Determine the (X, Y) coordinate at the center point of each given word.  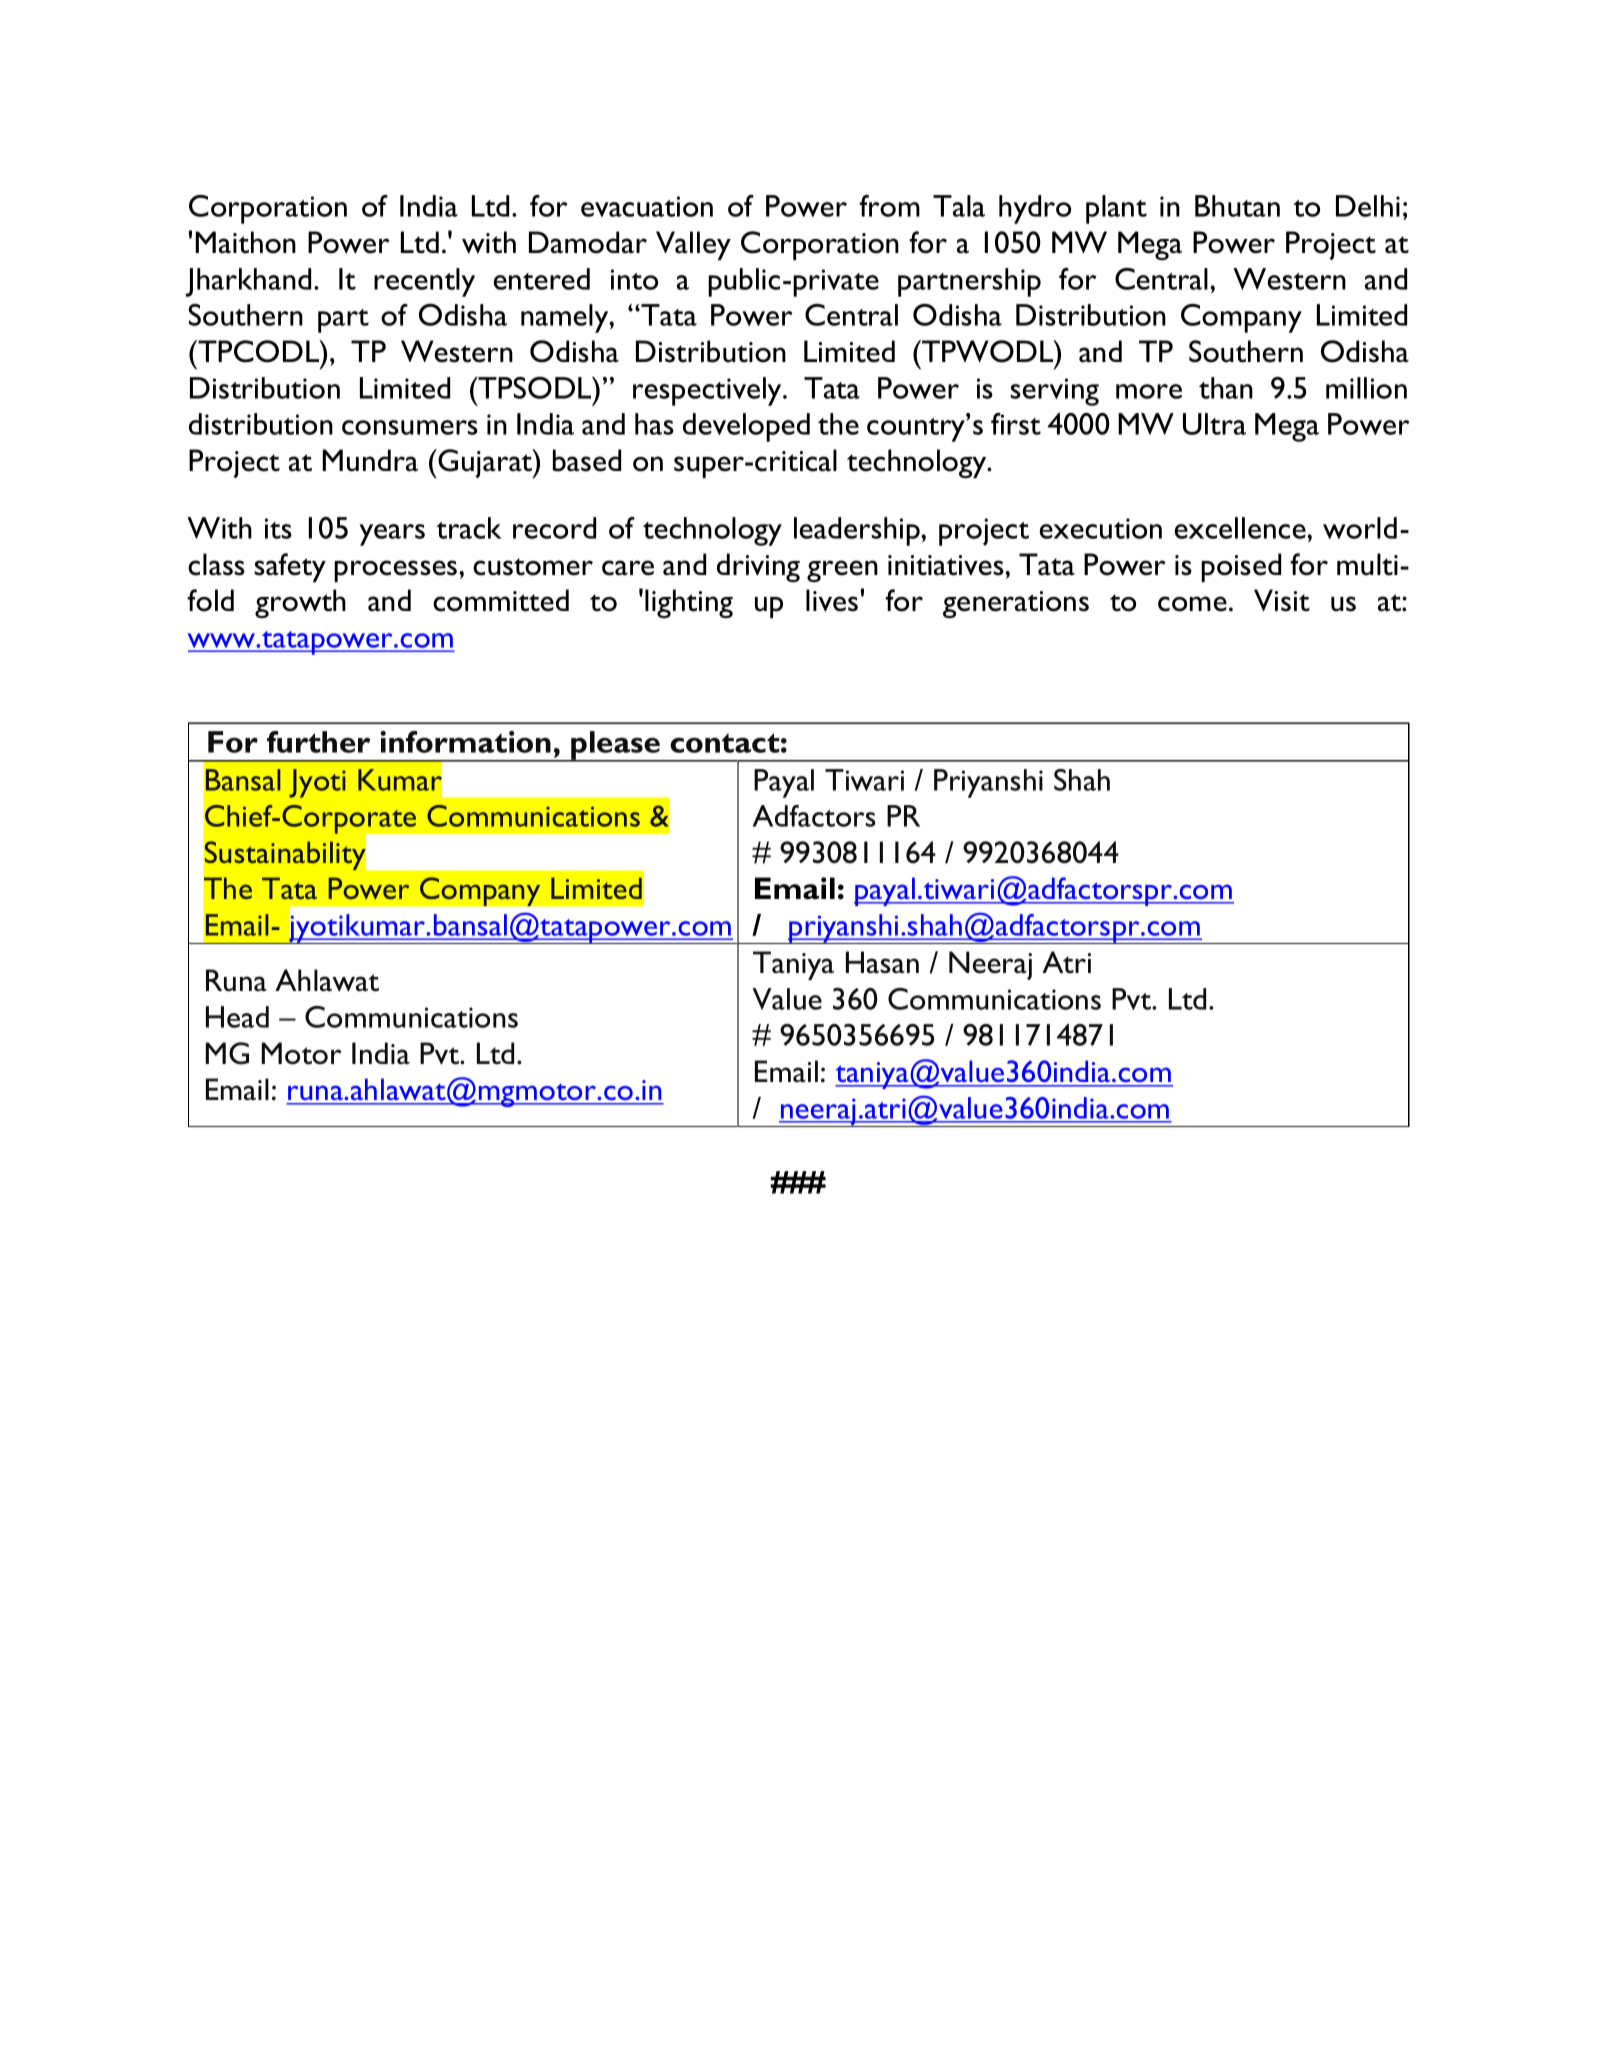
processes (397, 571)
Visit (1282, 600)
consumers (410, 427)
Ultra (1214, 424)
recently (424, 282)
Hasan (882, 962)
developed (746, 427)
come (1192, 604)
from (889, 206)
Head (237, 1017)
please (615, 746)
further (318, 742)
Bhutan (1237, 206)
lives (832, 600)
